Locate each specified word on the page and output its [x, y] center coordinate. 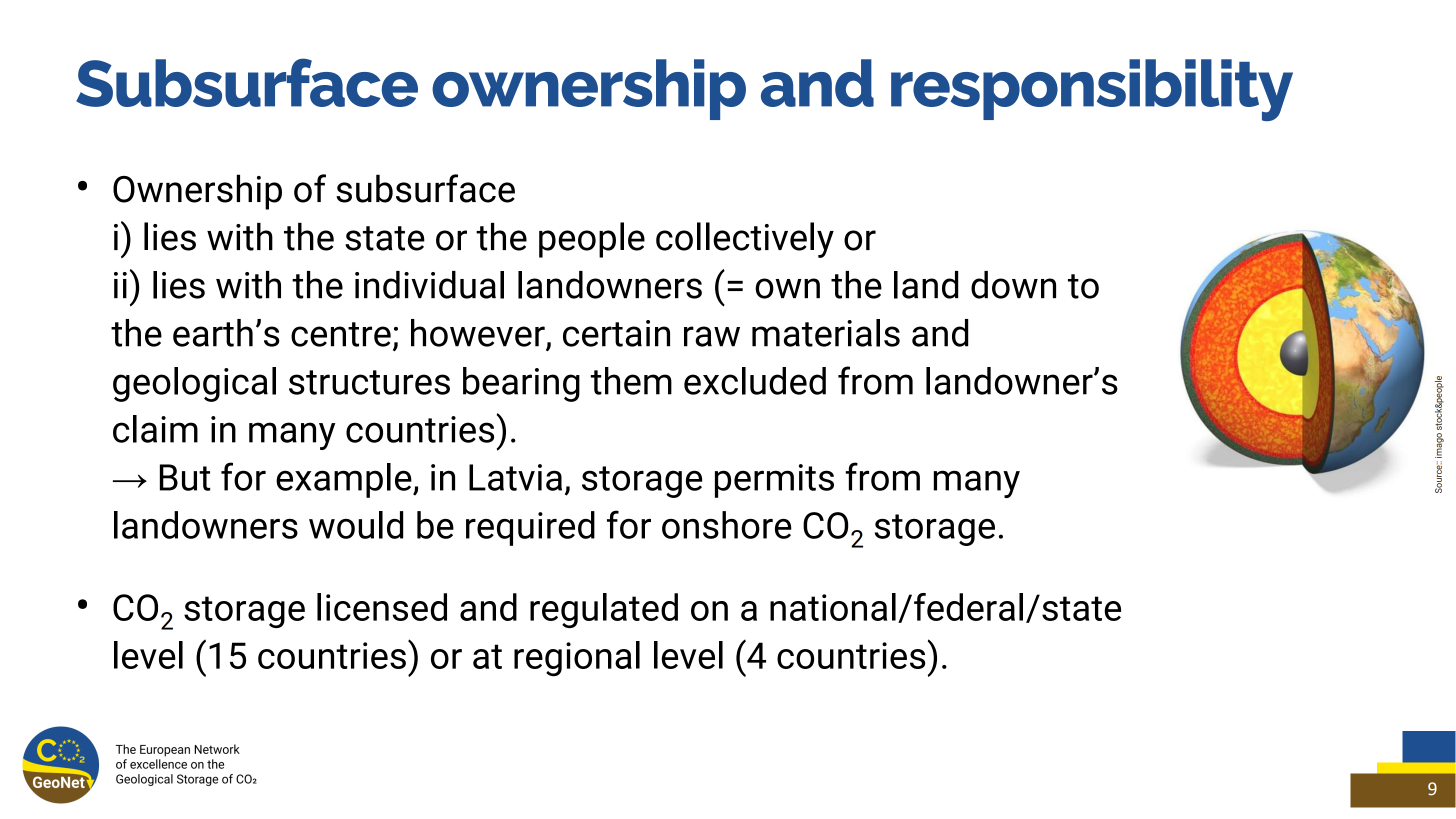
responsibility [1092, 90]
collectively [745, 240]
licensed [382, 607]
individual [429, 285]
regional [577, 659]
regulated [604, 610]
